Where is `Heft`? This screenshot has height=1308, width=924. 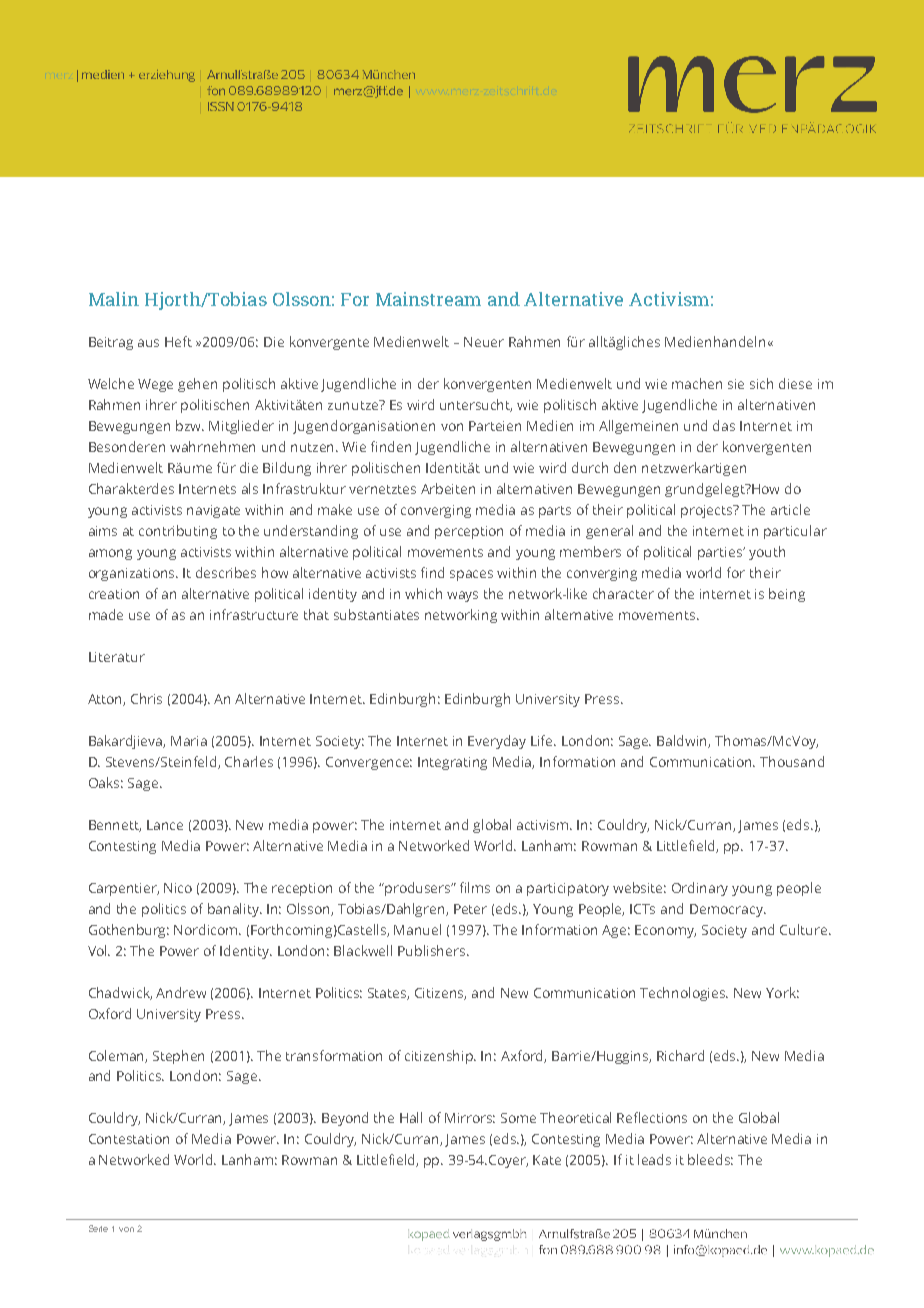
Heft is located at coordinates (178, 341).
